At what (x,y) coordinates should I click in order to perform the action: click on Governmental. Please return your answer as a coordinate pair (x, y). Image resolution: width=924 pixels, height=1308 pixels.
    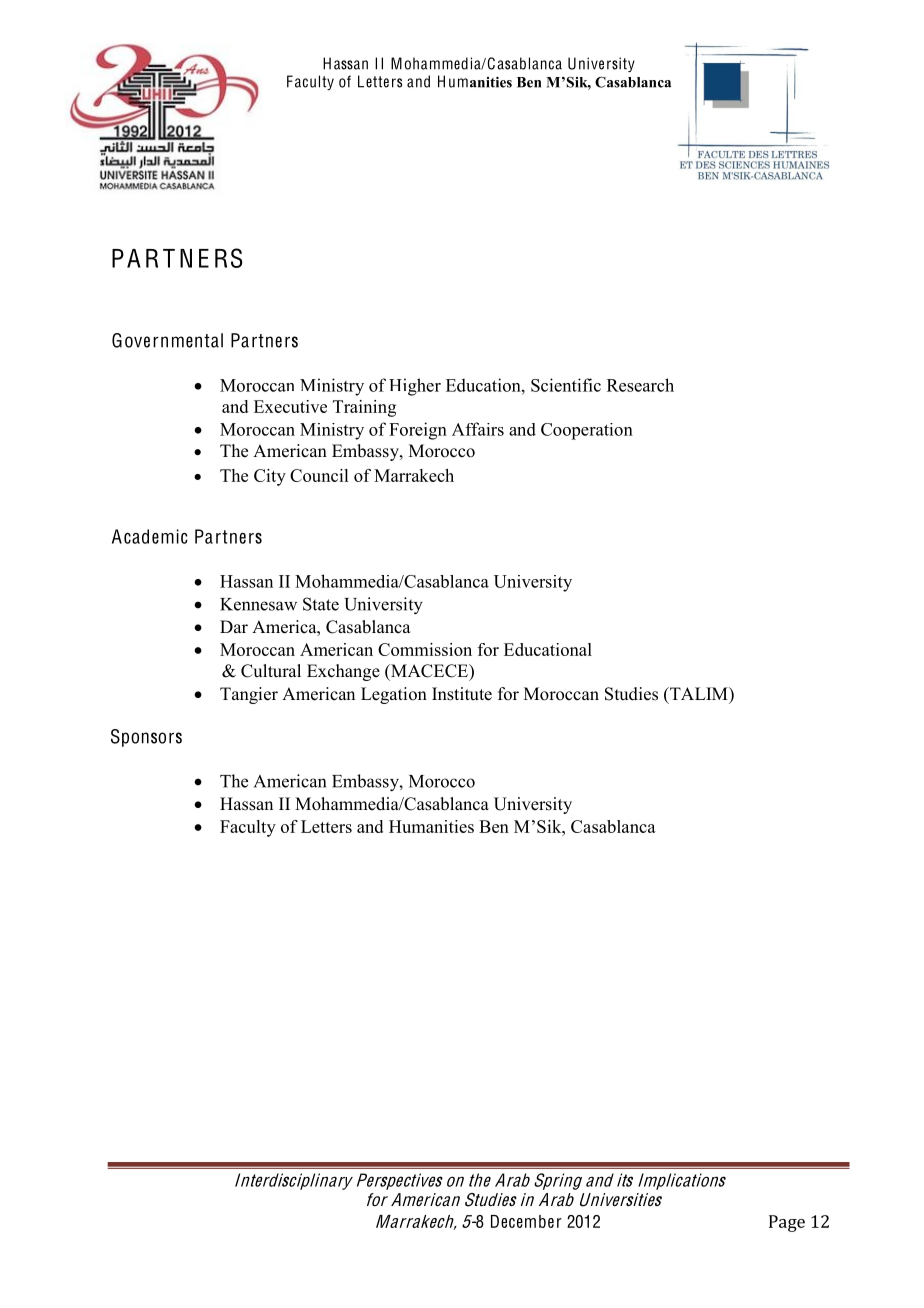
    Looking at the image, I should click on (167, 340).
